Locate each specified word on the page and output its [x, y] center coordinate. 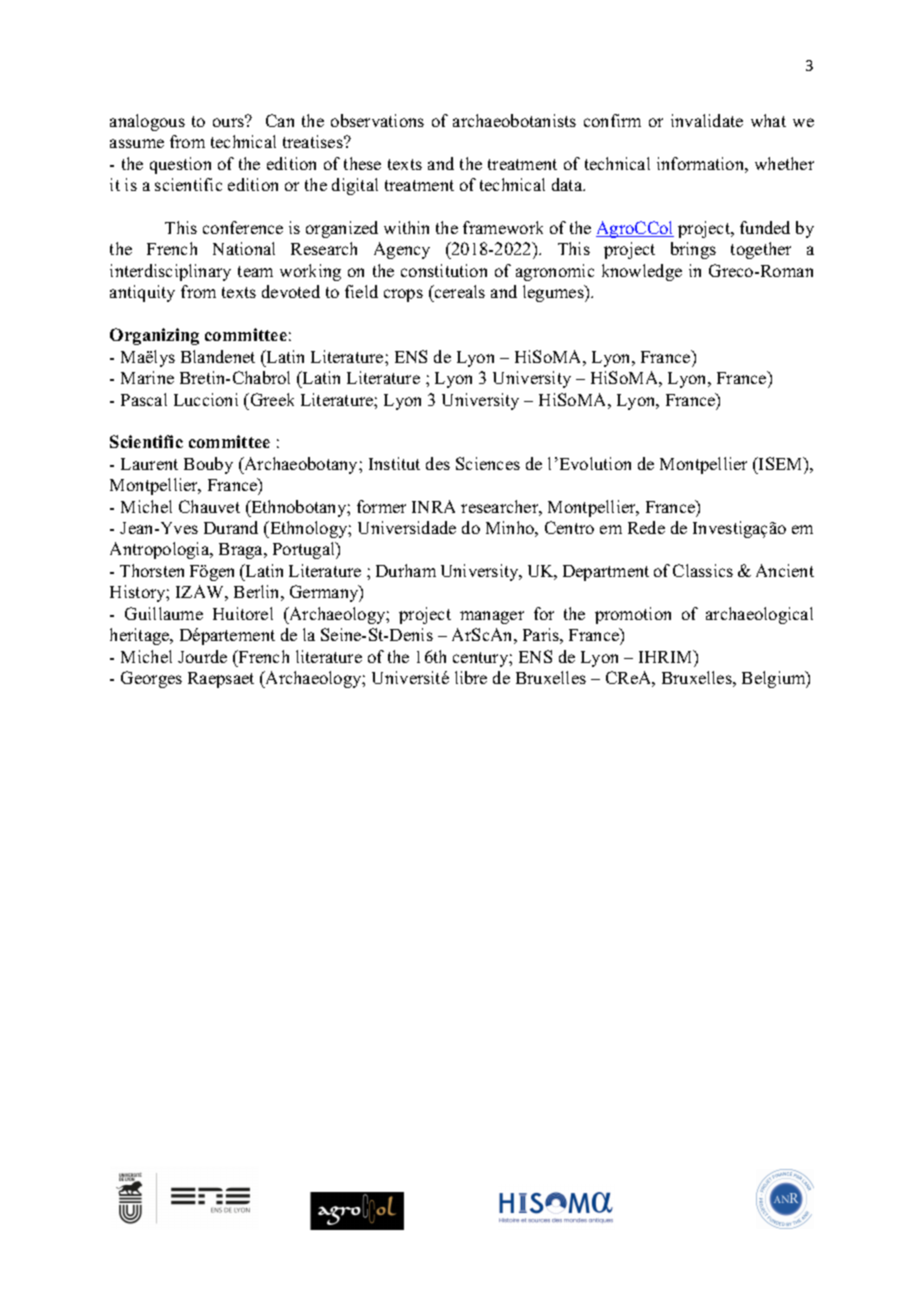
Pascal [144, 399]
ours [229, 121]
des [438, 463]
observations [377, 120]
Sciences [488, 463]
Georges [151, 679]
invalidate [707, 120]
